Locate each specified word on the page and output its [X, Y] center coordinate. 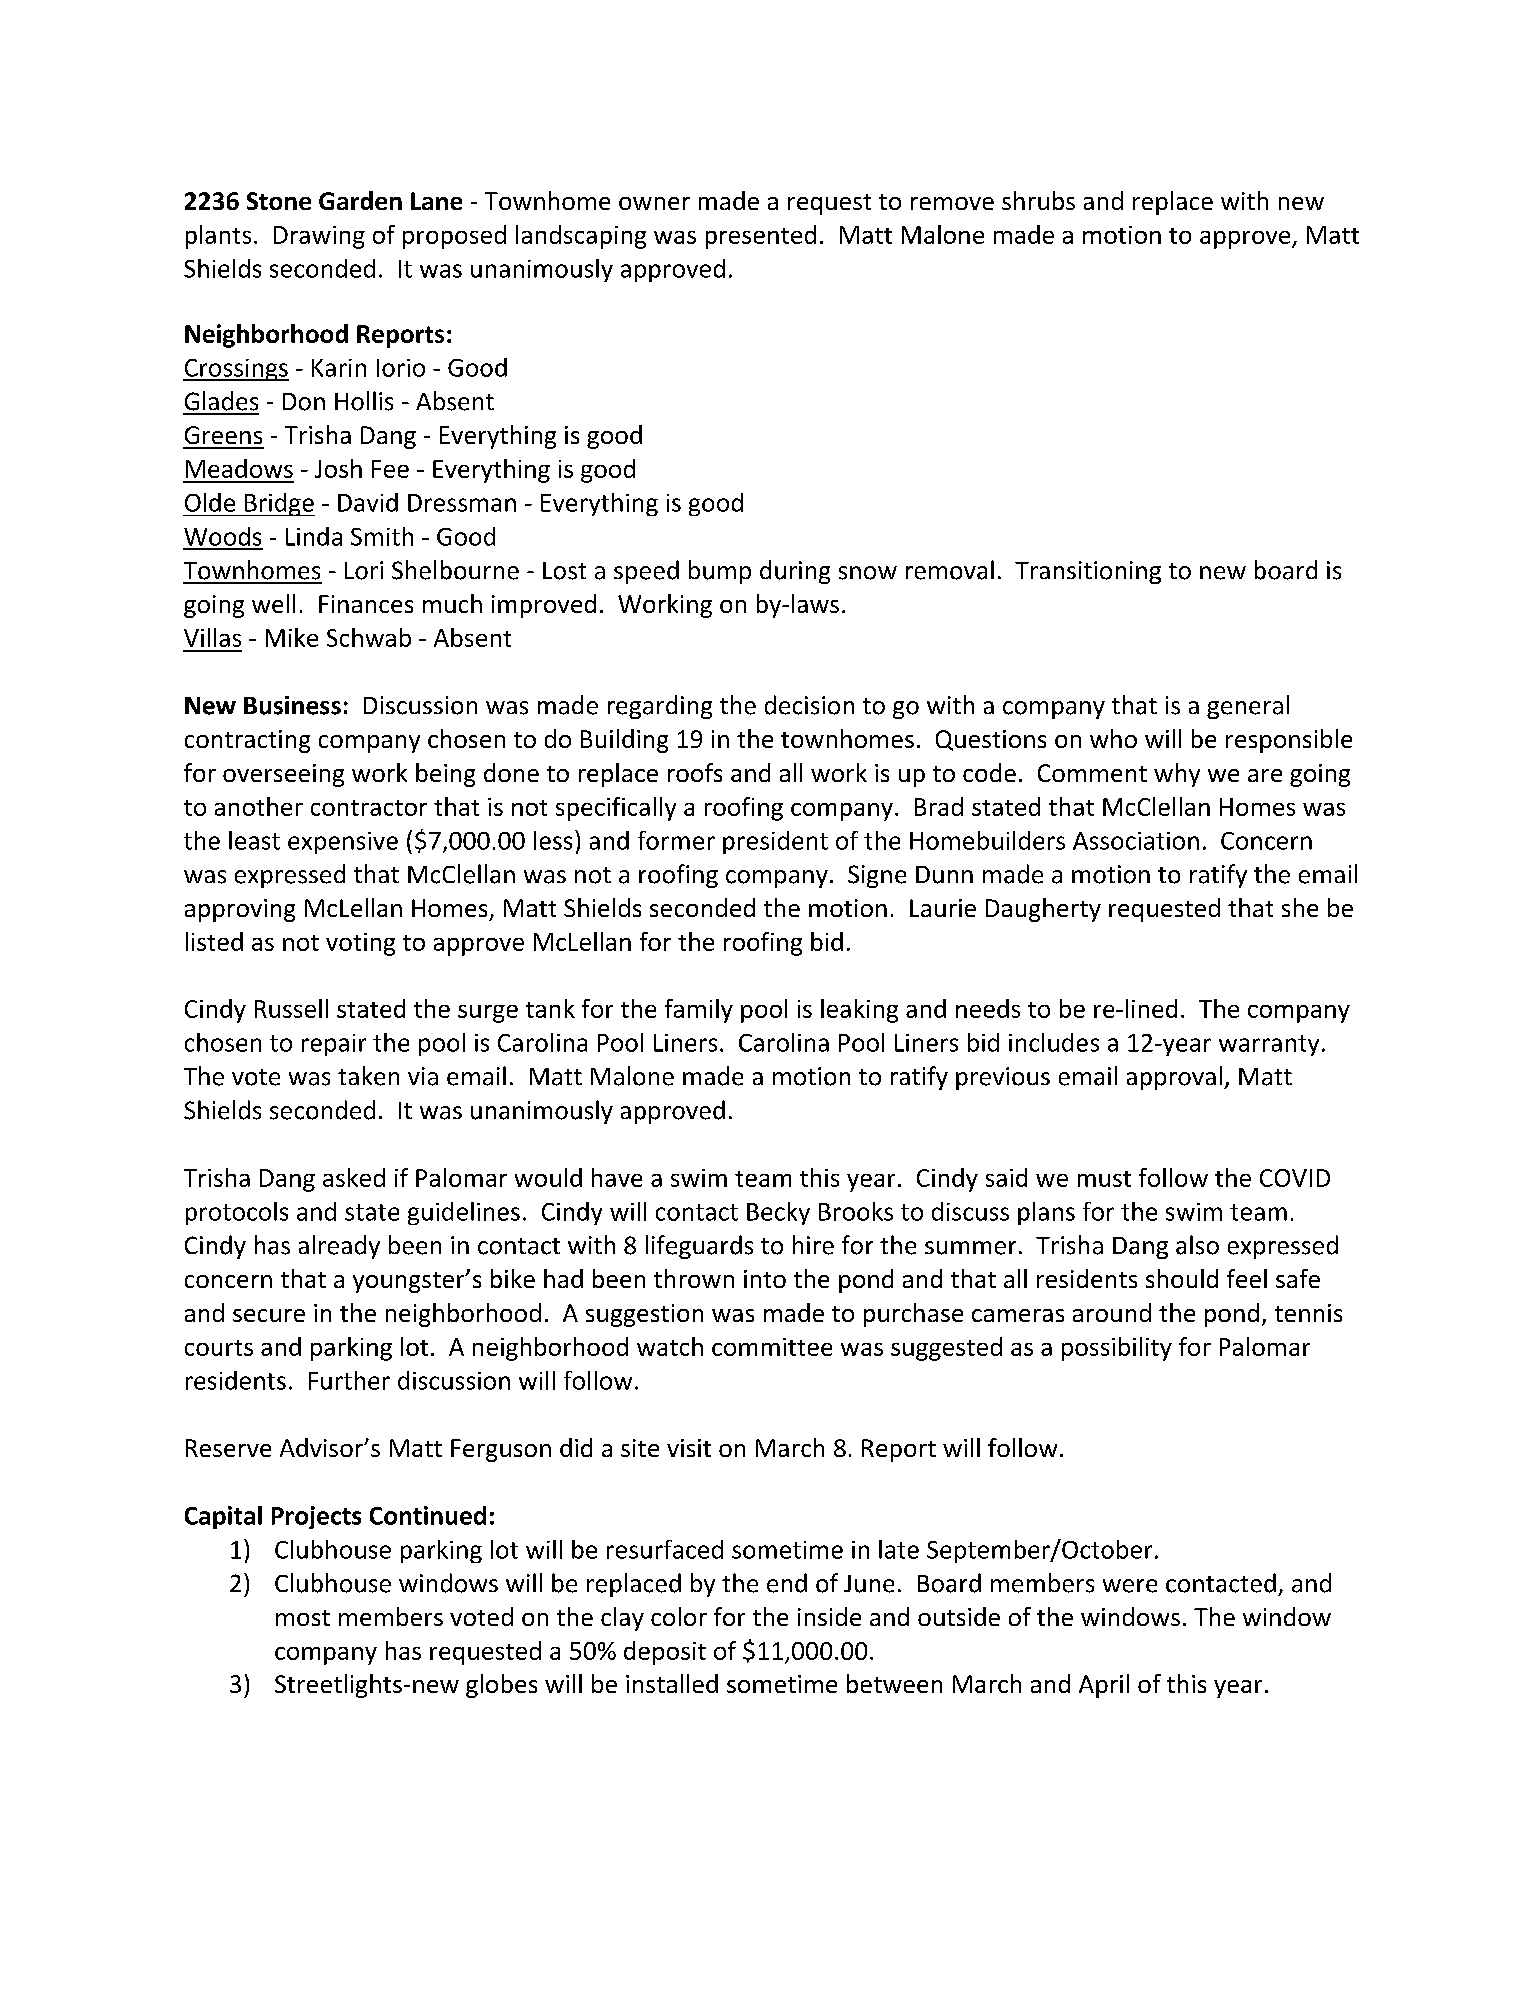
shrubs [1038, 200]
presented [761, 237]
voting [360, 944]
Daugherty [1043, 910]
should [1182, 1278]
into [765, 1279]
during [795, 572]
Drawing [319, 237]
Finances [366, 604]
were [1130, 1586]
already [339, 1247]
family [699, 1011]
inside [829, 1616]
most [303, 1618]
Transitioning [1088, 572]
